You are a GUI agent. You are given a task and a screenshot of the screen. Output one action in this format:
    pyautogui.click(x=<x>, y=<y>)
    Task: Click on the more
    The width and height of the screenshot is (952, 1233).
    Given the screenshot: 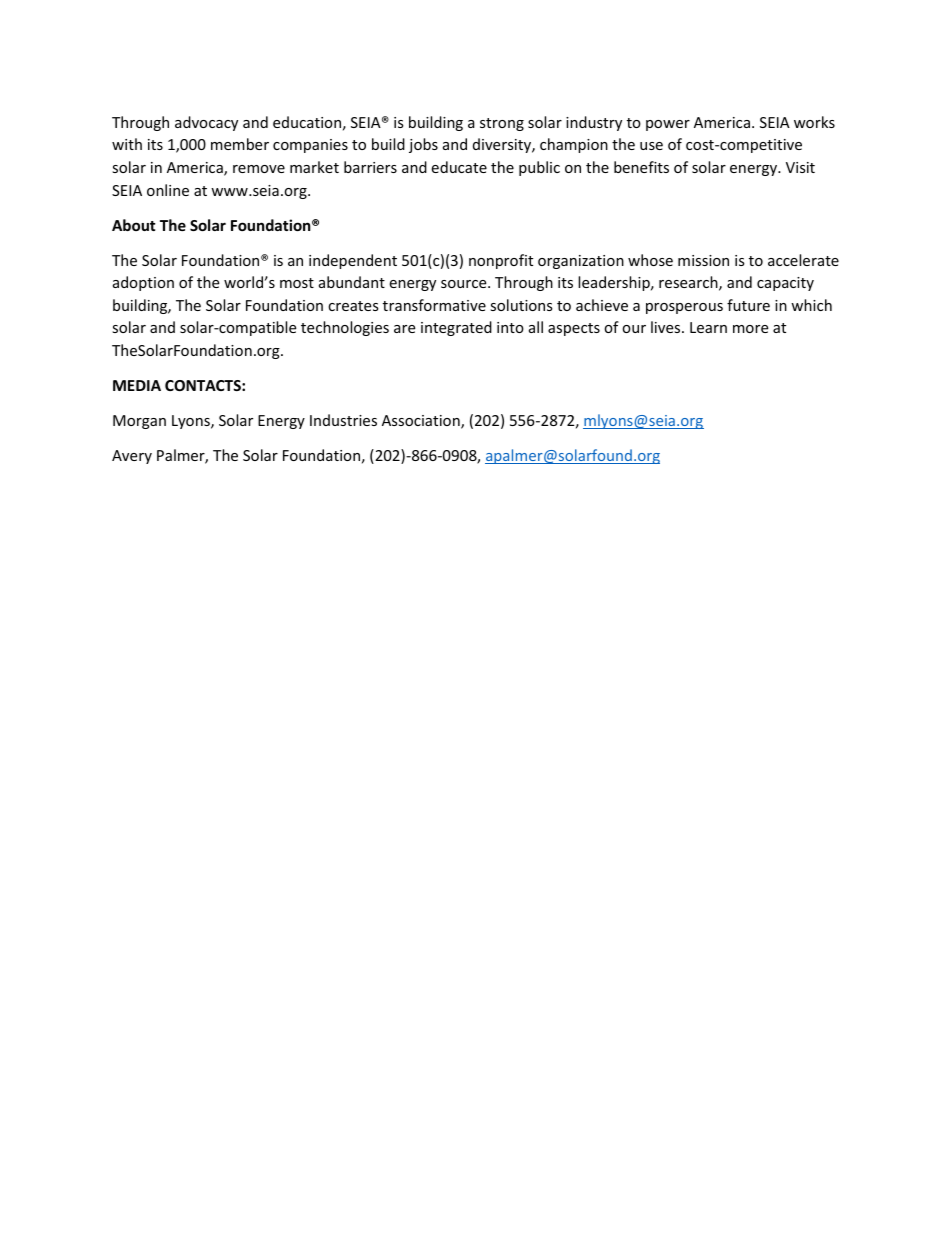 What is the action you would take?
    pyautogui.click(x=750, y=329)
